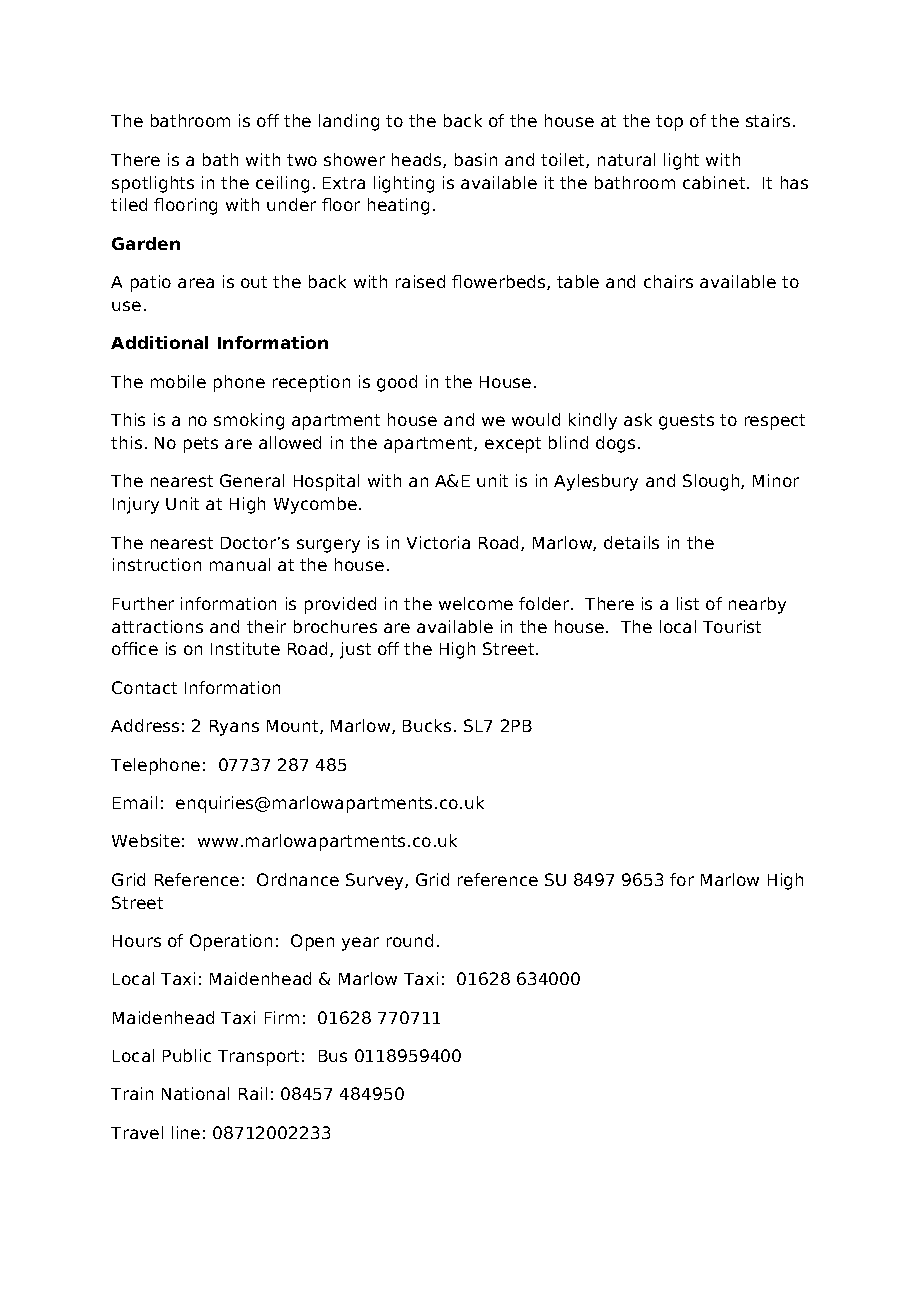 Image resolution: width=924 pixels, height=1308 pixels. Describe the element at coordinates (732, 626) in the page. I see `Tourist` at that location.
